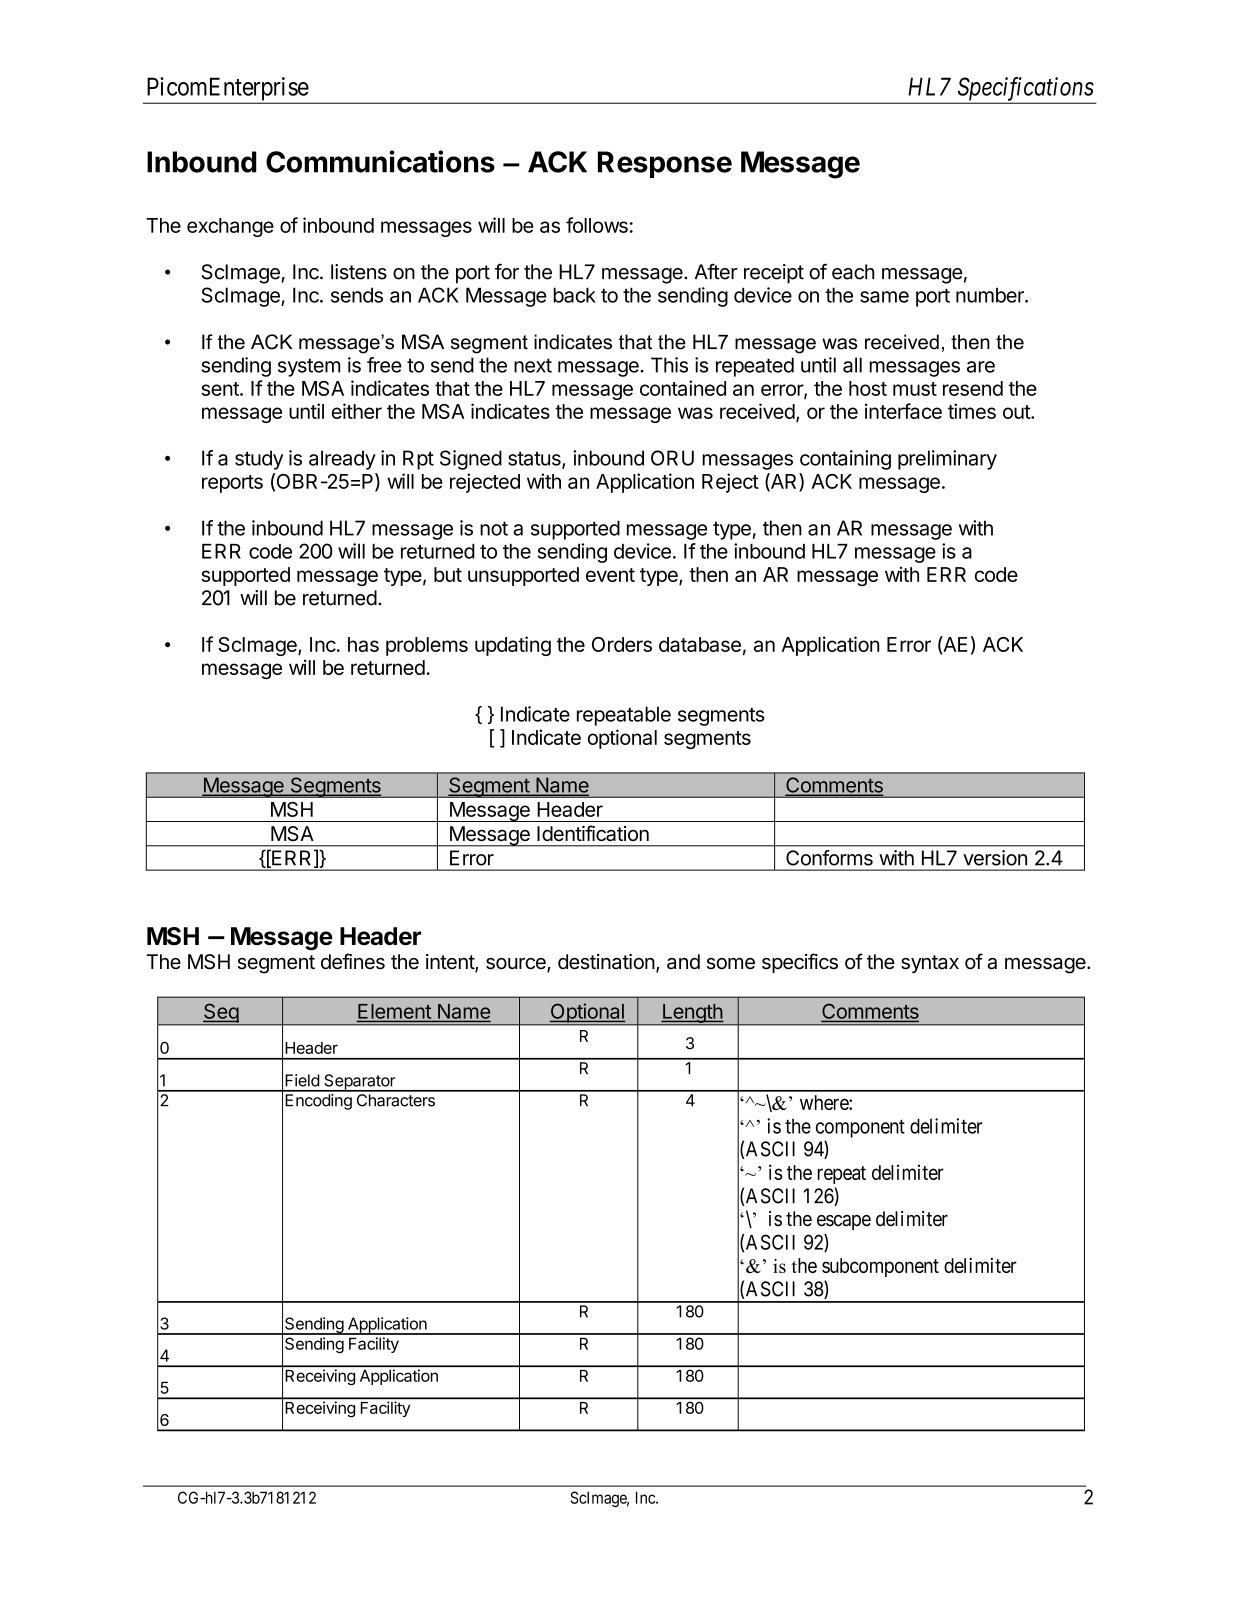 The height and width of the image is (1603, 1239). What do you see at coordinates (665, 164) in the image?
I see `Response` at bounding box center [665, 164].
